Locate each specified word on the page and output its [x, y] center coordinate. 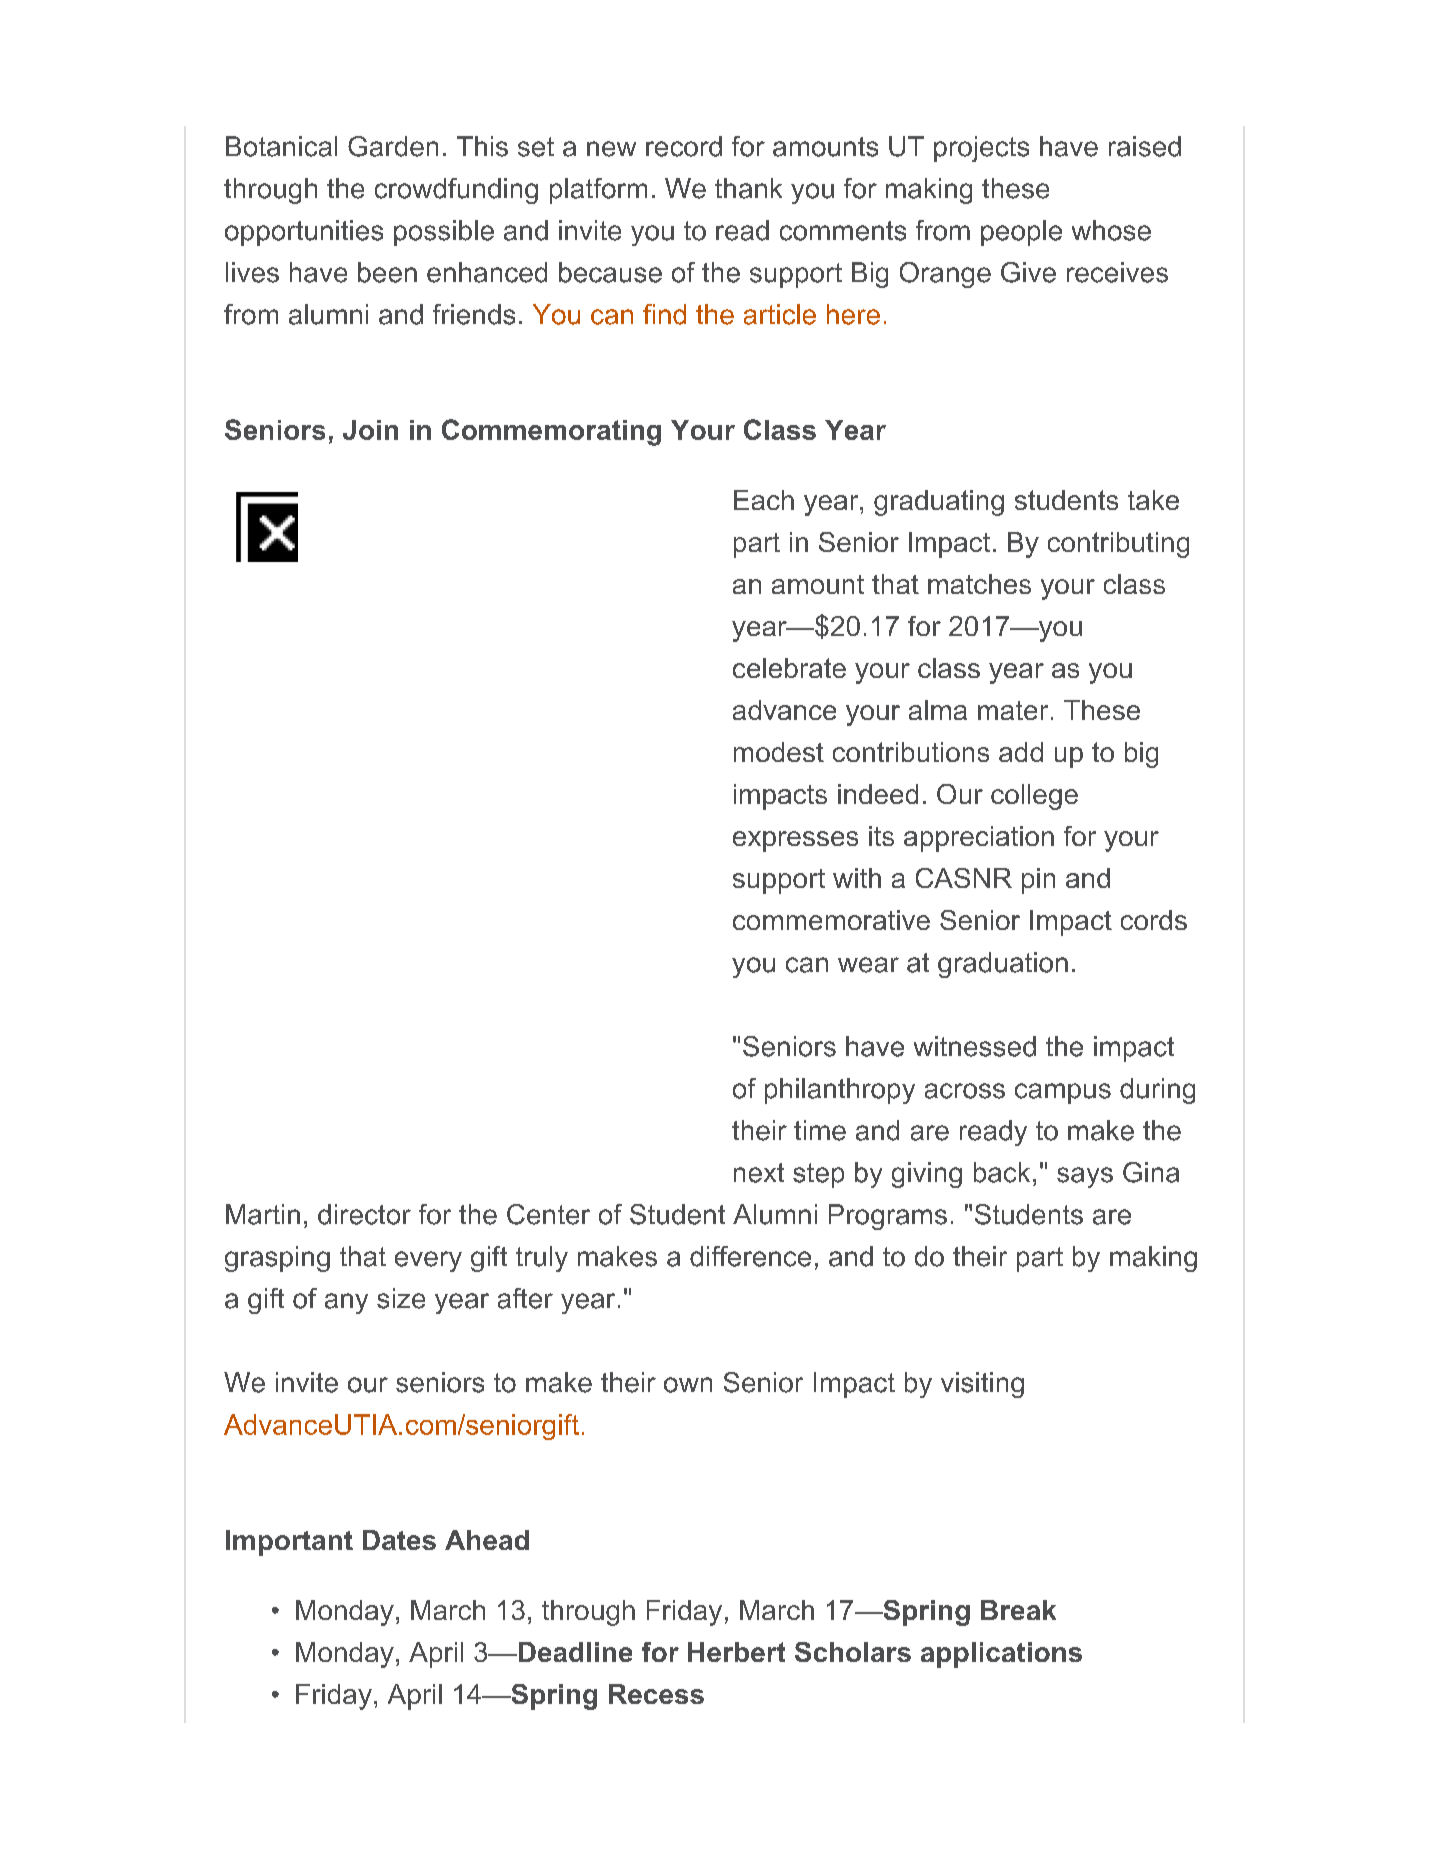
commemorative [831, 920]
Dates [399, 1540]
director [364, 1214]
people [1021, 233]
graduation [1003, 965]
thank [748, 188]
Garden [393, 146]
